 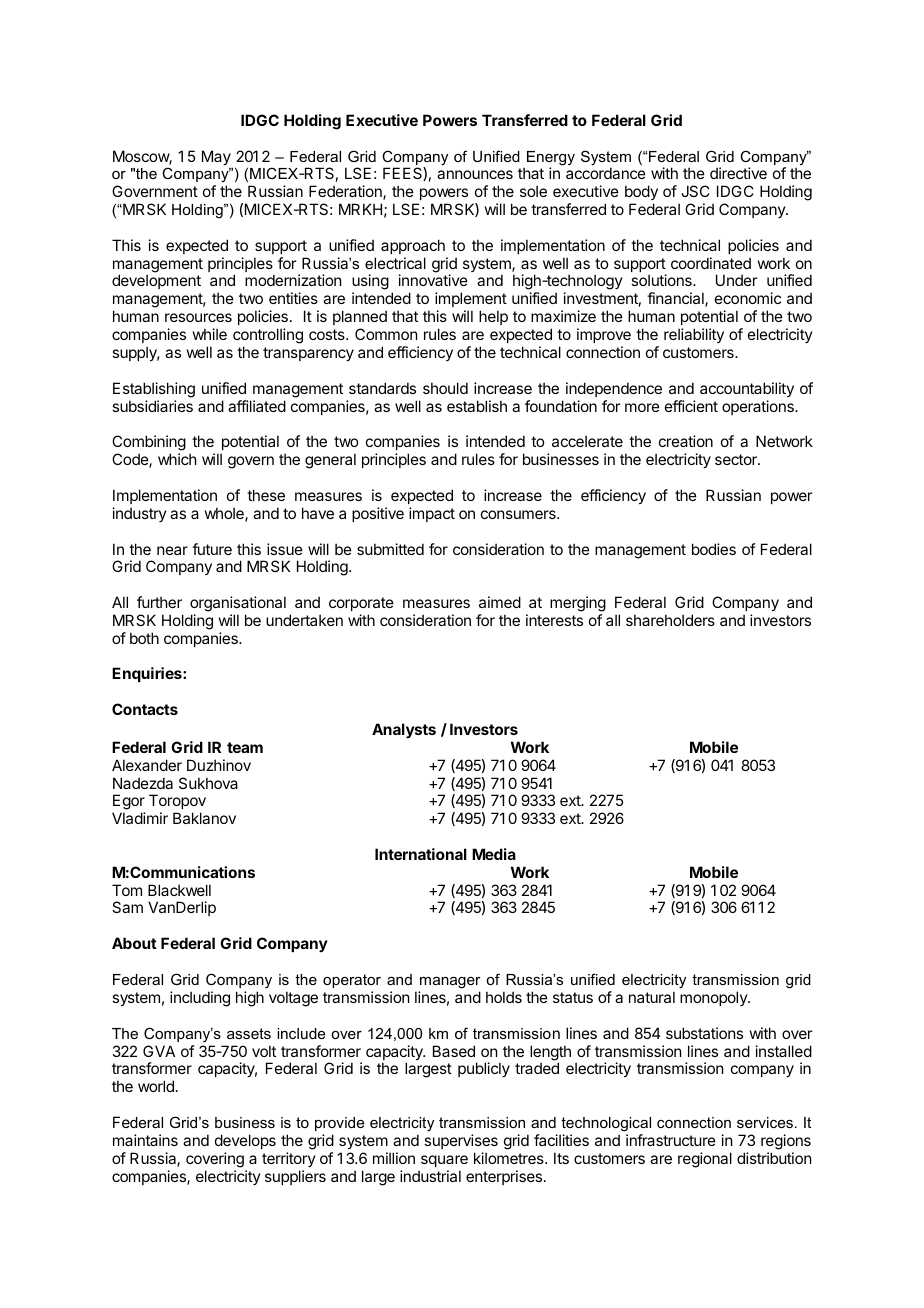 I want to click on aimed, so click(x=500, y=602).
